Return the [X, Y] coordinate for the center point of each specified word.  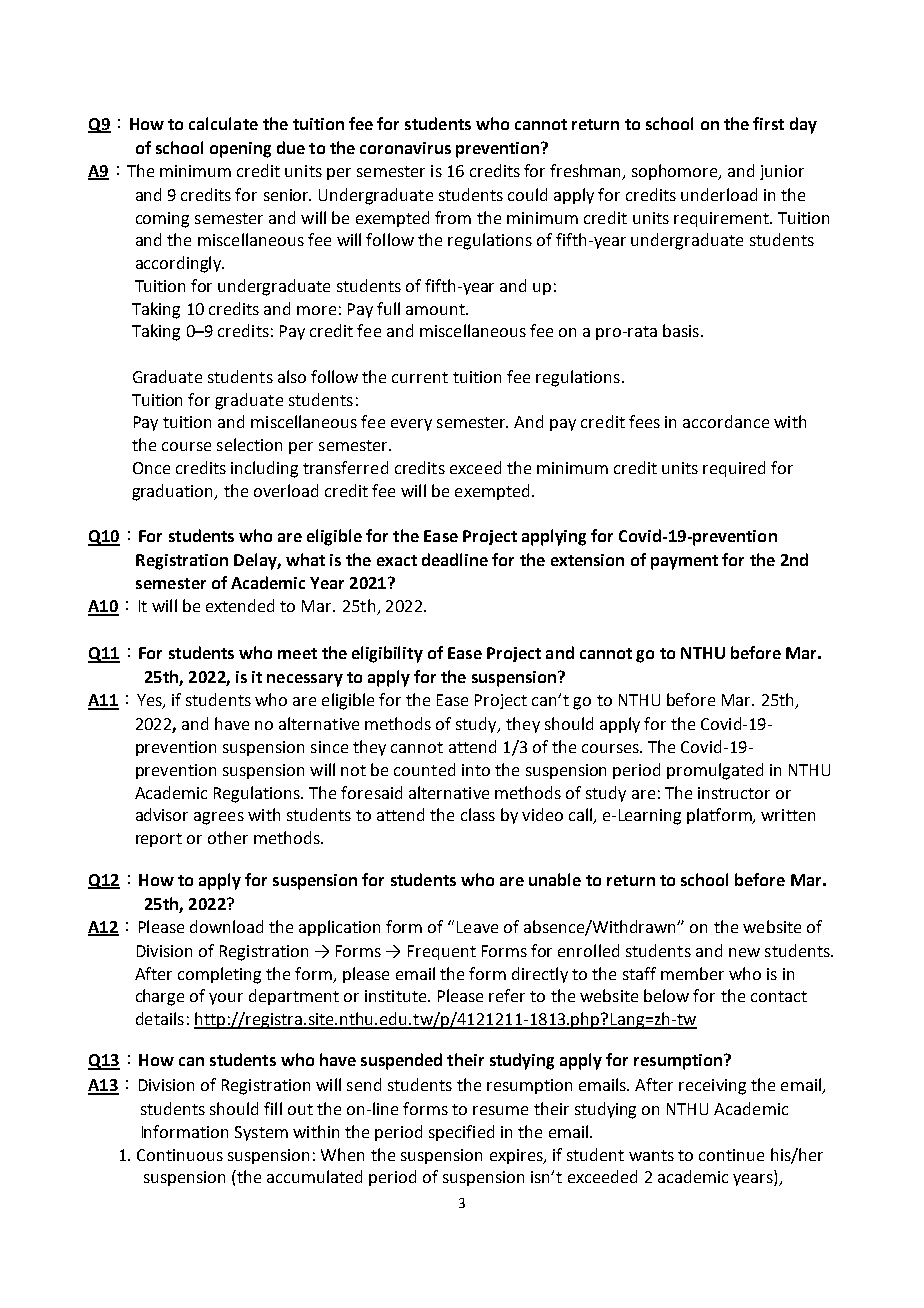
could [527, 194]
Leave [477, 927]
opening [240, 150]
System [261, 1133]
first [768, 123]
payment [684, 562]
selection [249, 444]
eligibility [387, 654]
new [744, 952]
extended [240, 605]
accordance [726, 421]
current [420, 377]
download [226, 926]
